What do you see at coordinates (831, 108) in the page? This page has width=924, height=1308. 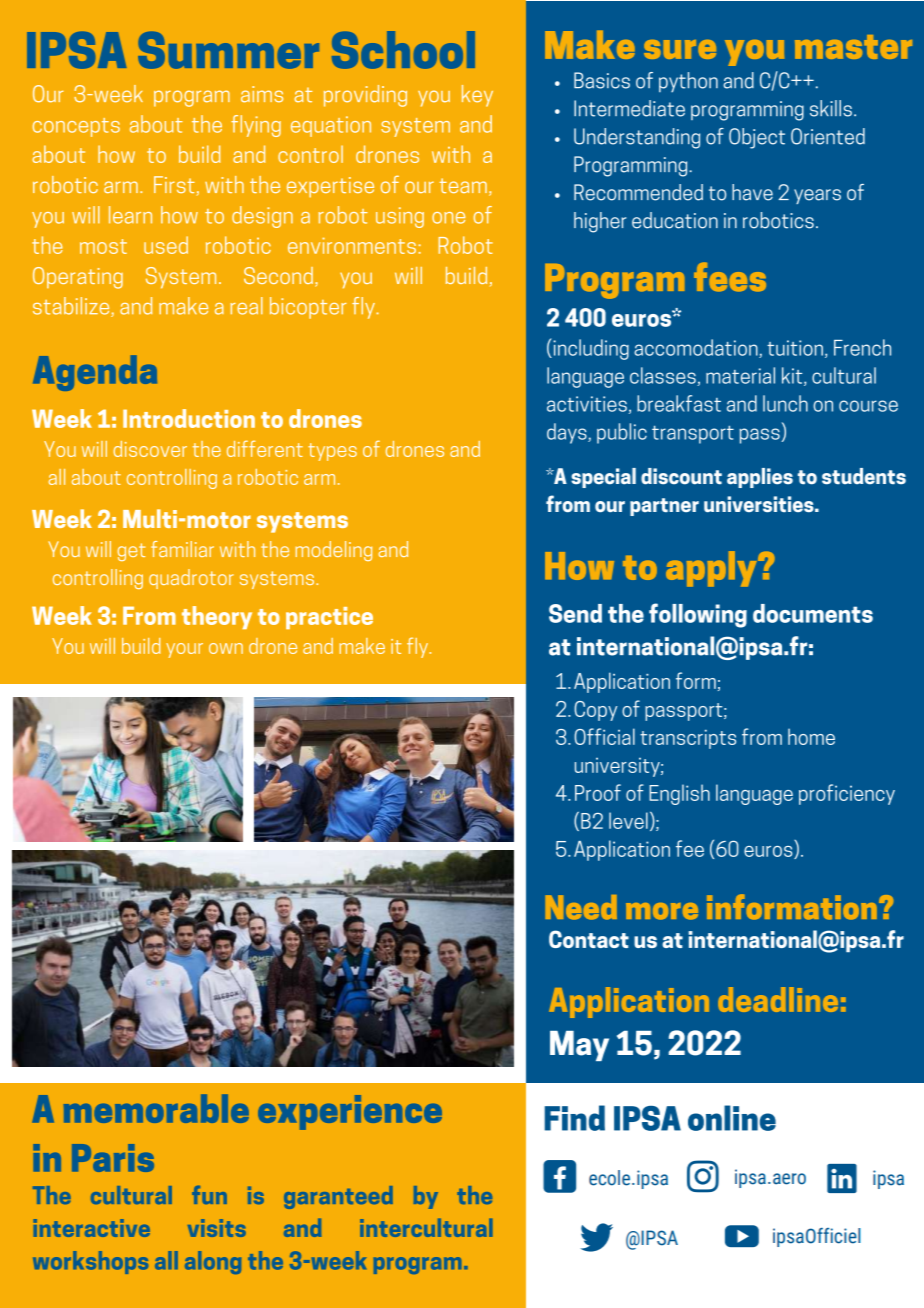 I see `skills` at bounding box center [831, 108].
